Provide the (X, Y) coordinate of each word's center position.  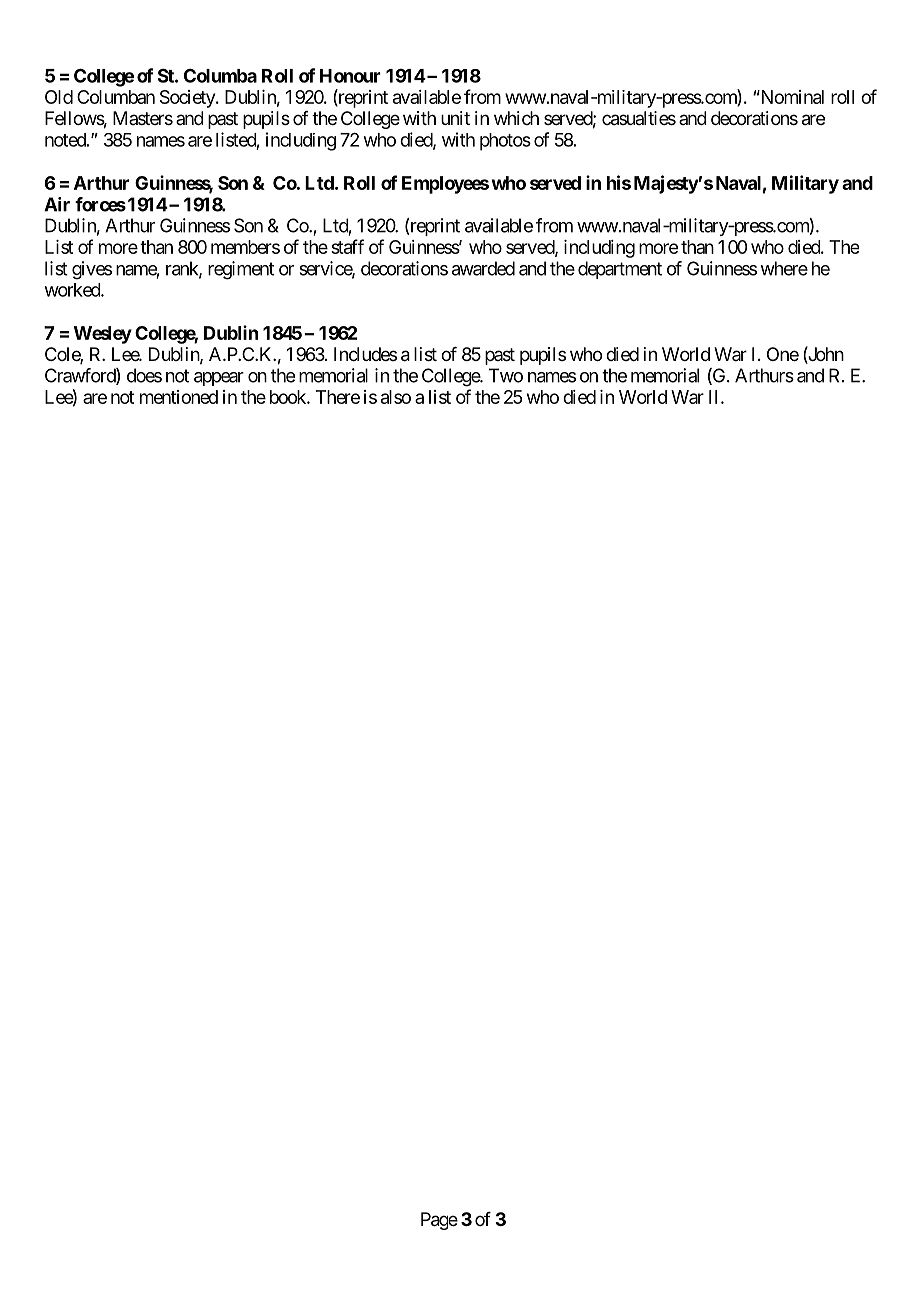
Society (188, 99)
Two (506, 375)
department (620, 270)
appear (219, 379)
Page (439, 1221)
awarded (483, 268)
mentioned (179, 397)
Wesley (103, 335)
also (396, 397)
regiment (241, 270)
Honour (350, 76)
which (516, 118)
